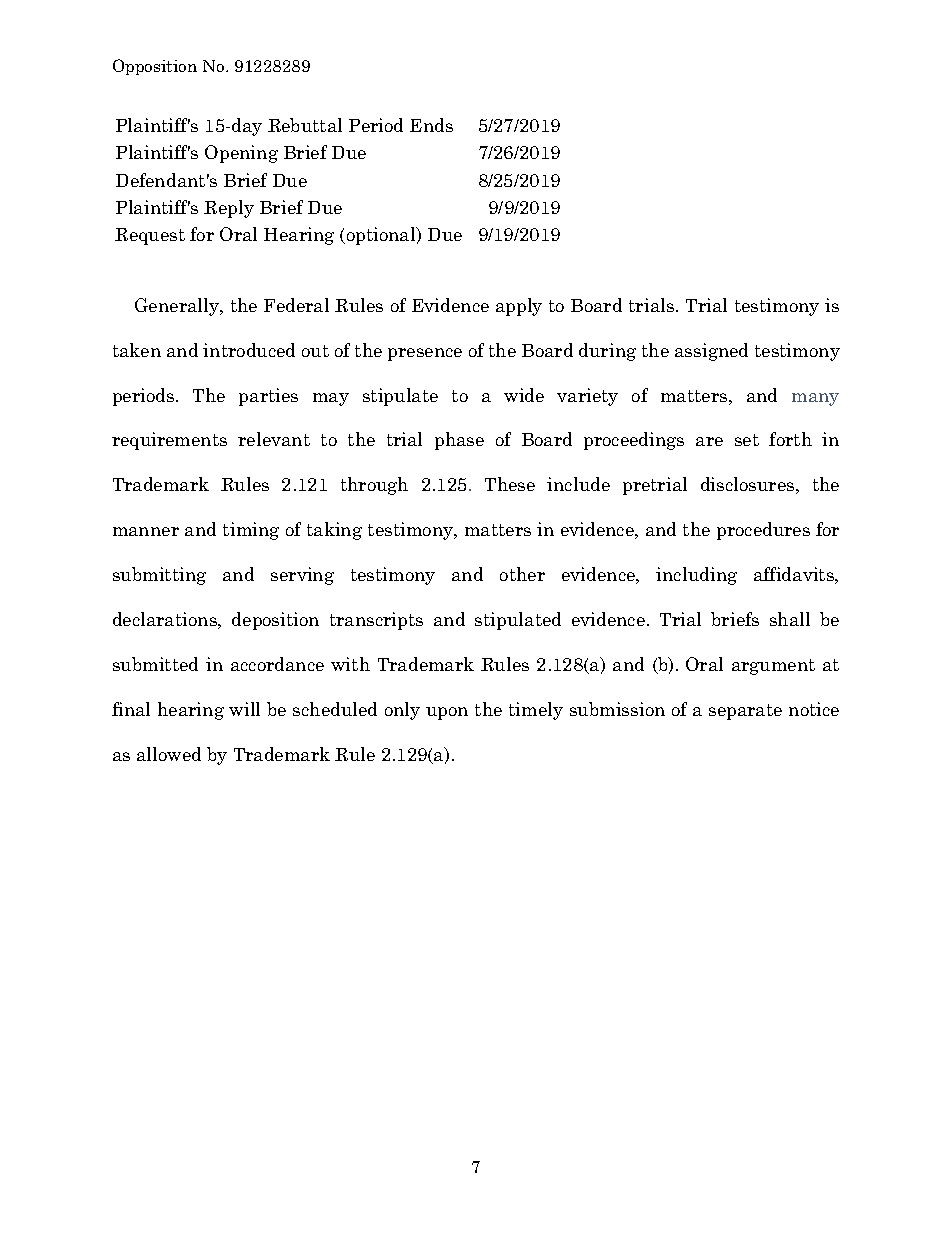 The height and width of the image is (1233, 952). I want to click on Ends, so click(431, 125).
